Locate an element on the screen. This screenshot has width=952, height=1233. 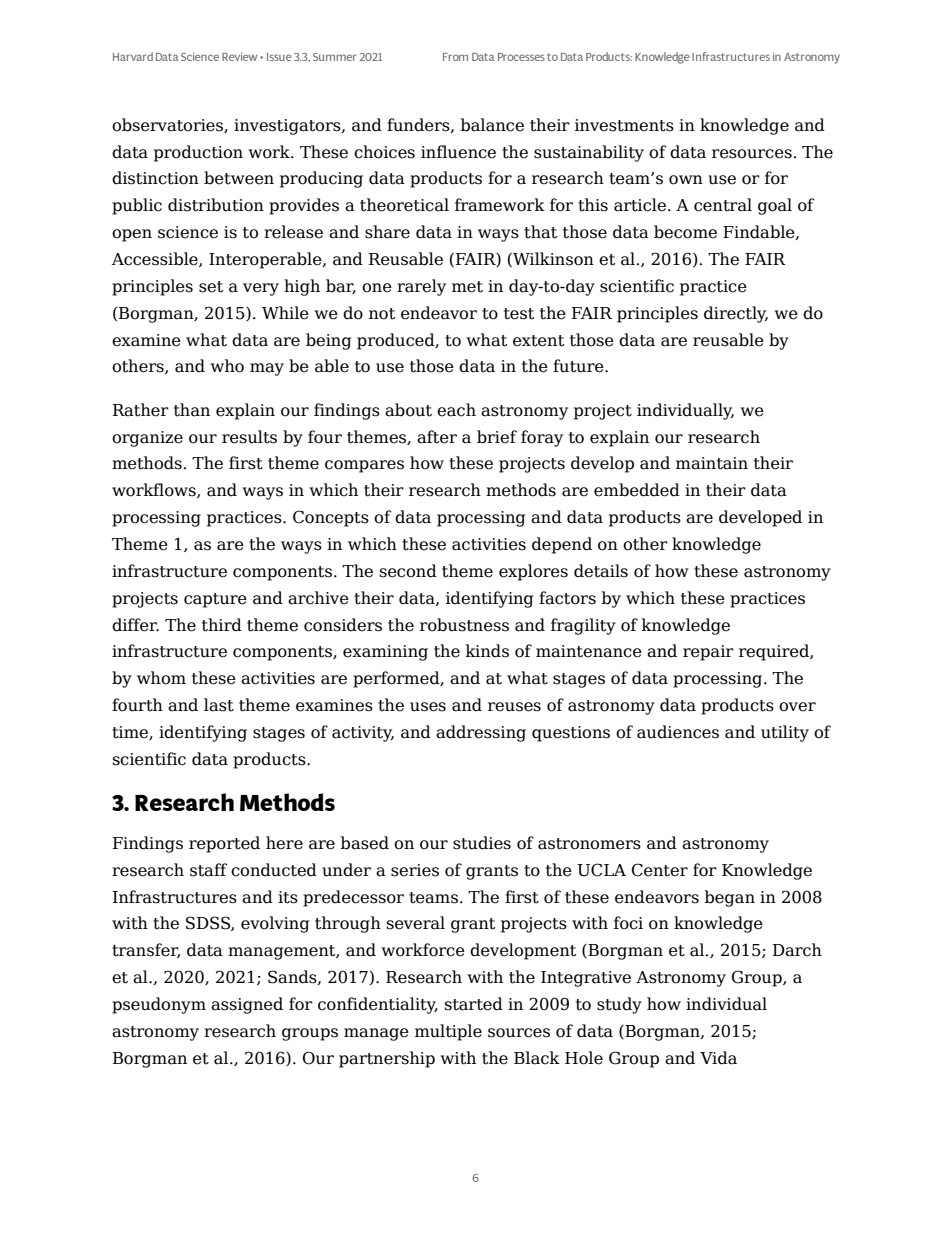
investments is located at coordinates (624, 125).
